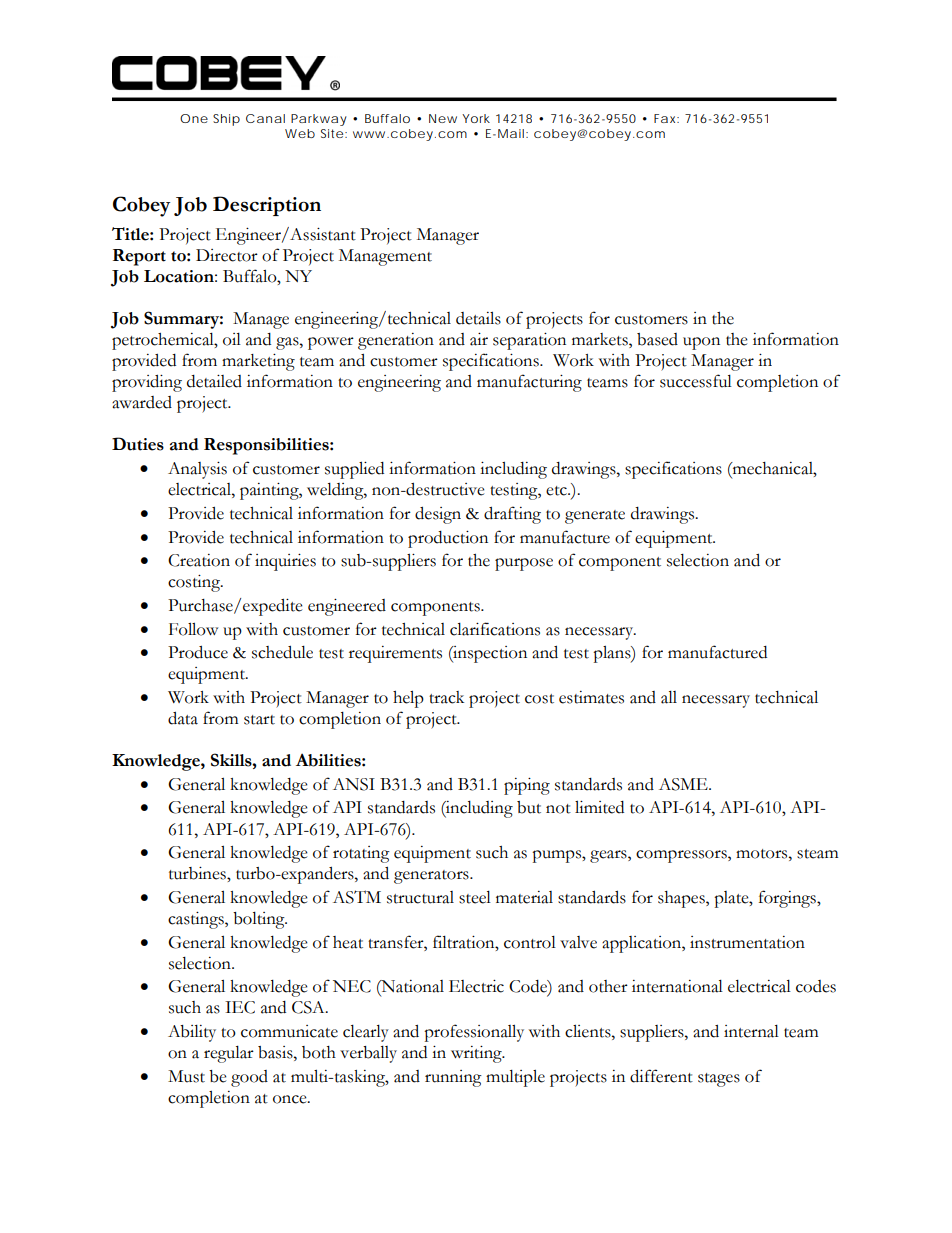 The width and height of the screenshot is (952, 1233). Describe the element at coordinates (719, 1080) in the screenshot. I see `stages` at that location.
